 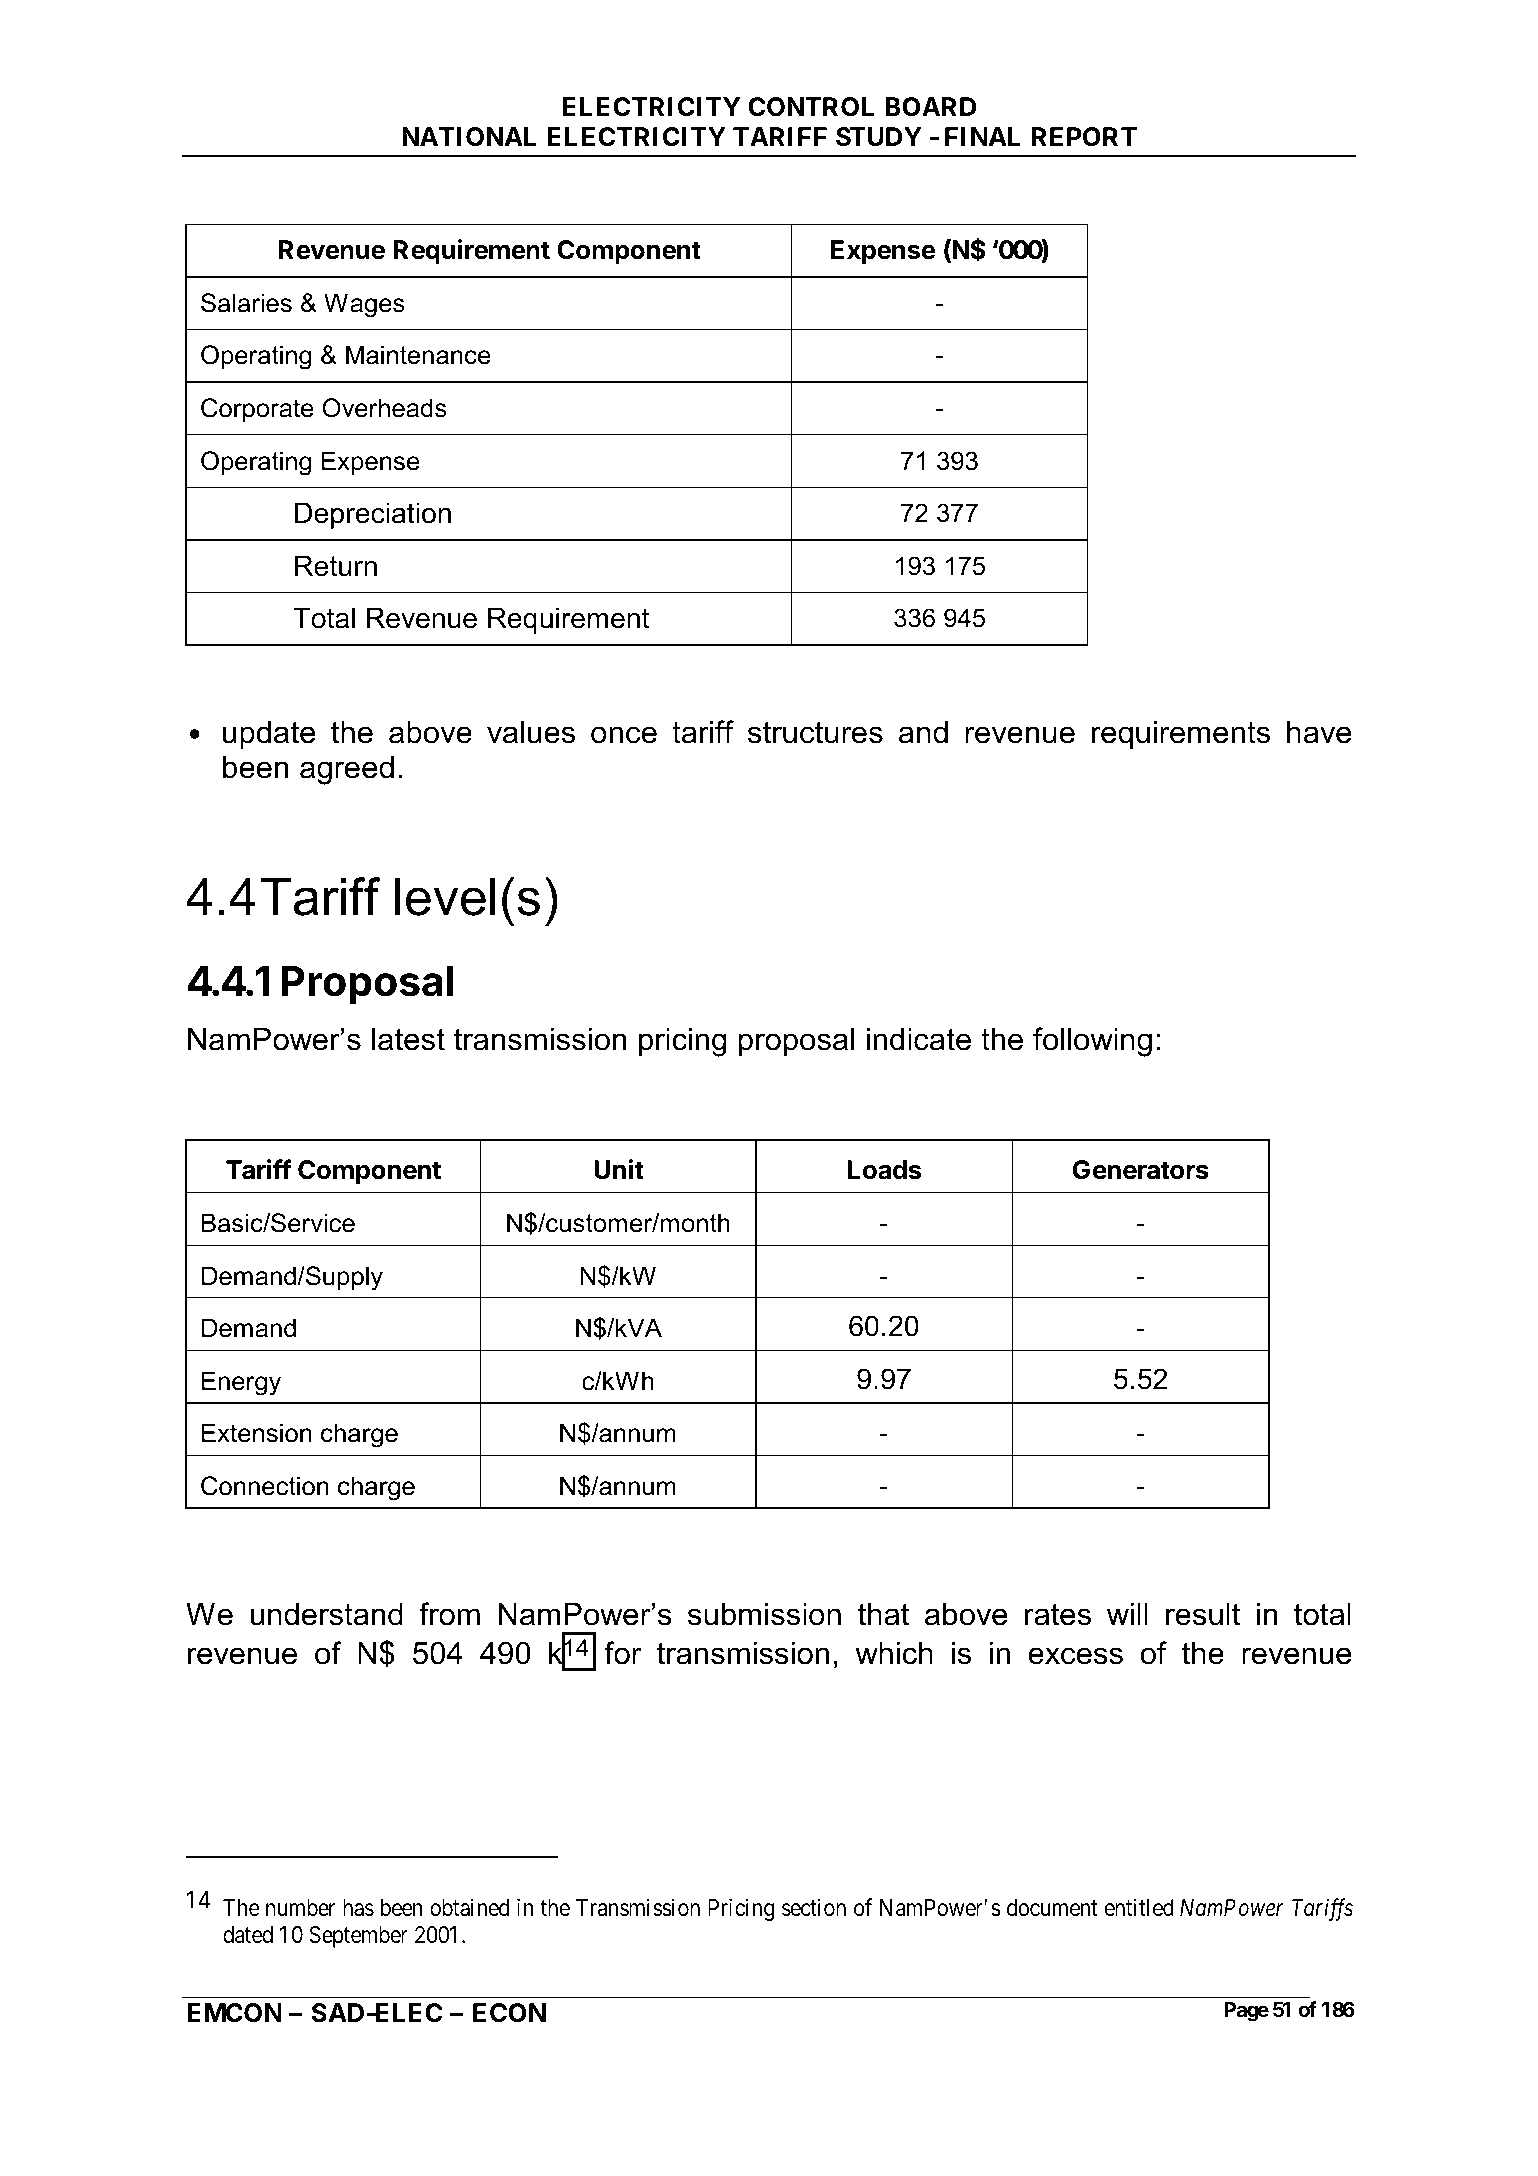 What do you see at coordinates (241, 1383) in the document?
I see `Energy` at bounding box center [241, 1383].
